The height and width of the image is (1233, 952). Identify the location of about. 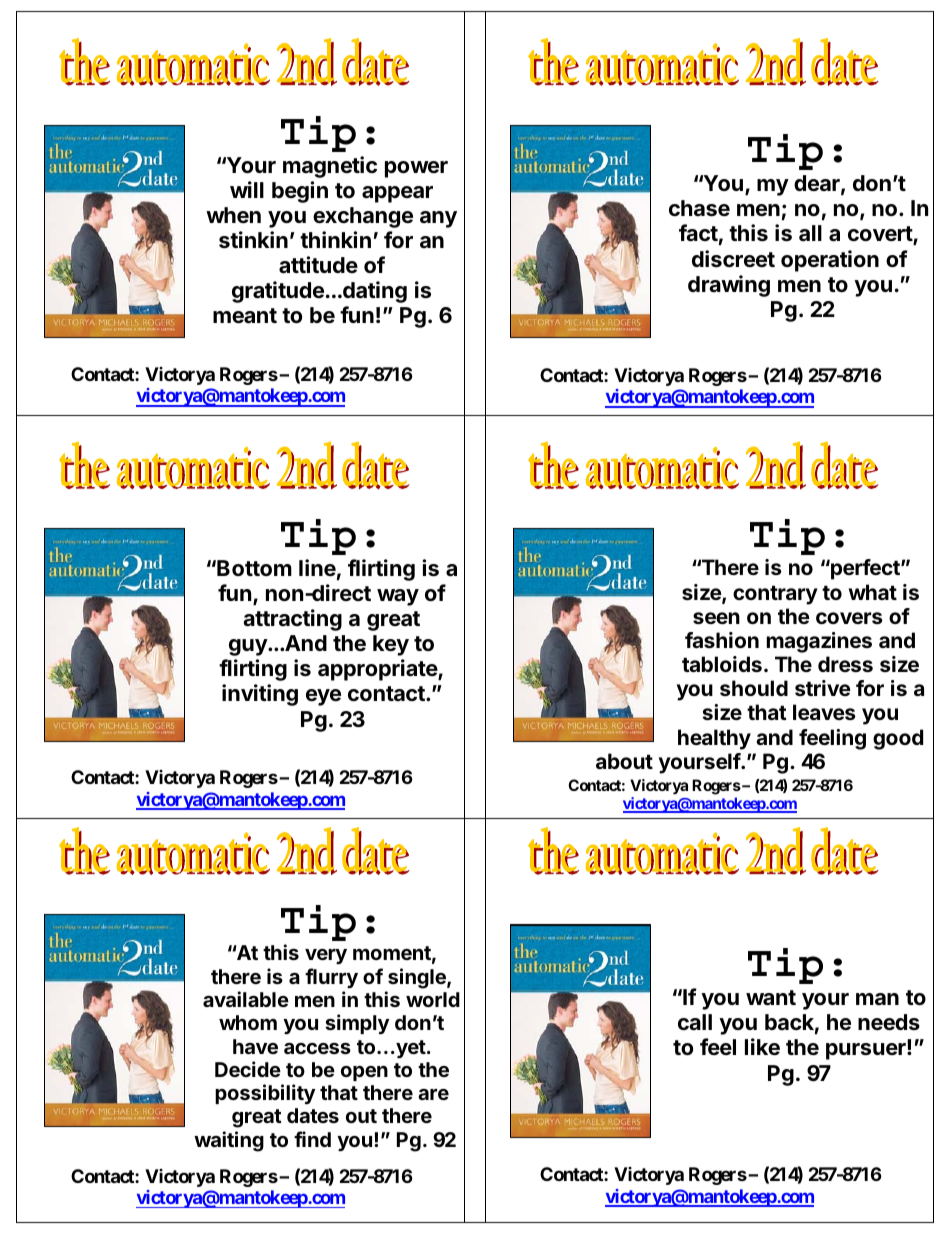
(624, 761).
